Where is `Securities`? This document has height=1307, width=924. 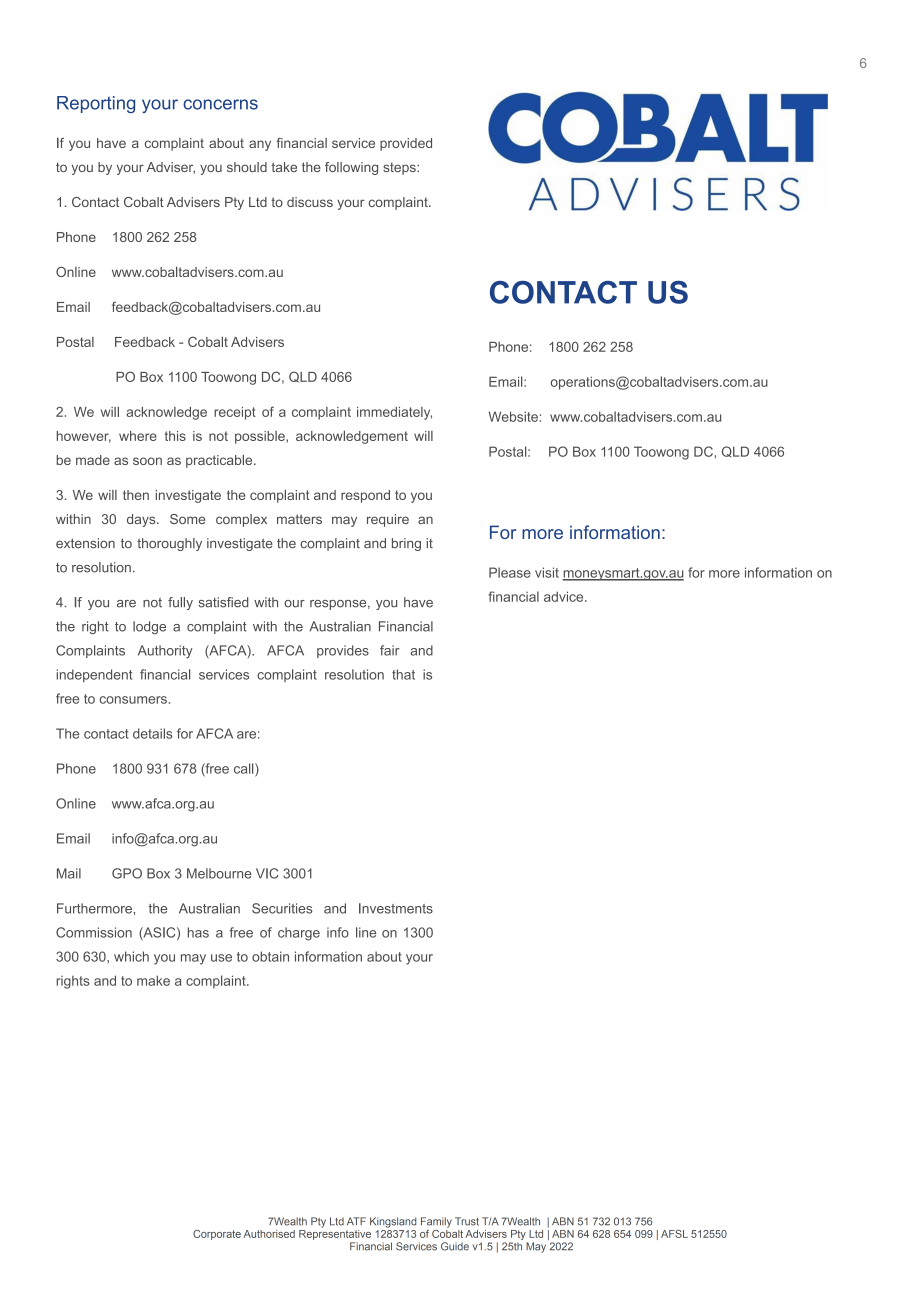 Securities is located at coordinates (282, 908).
